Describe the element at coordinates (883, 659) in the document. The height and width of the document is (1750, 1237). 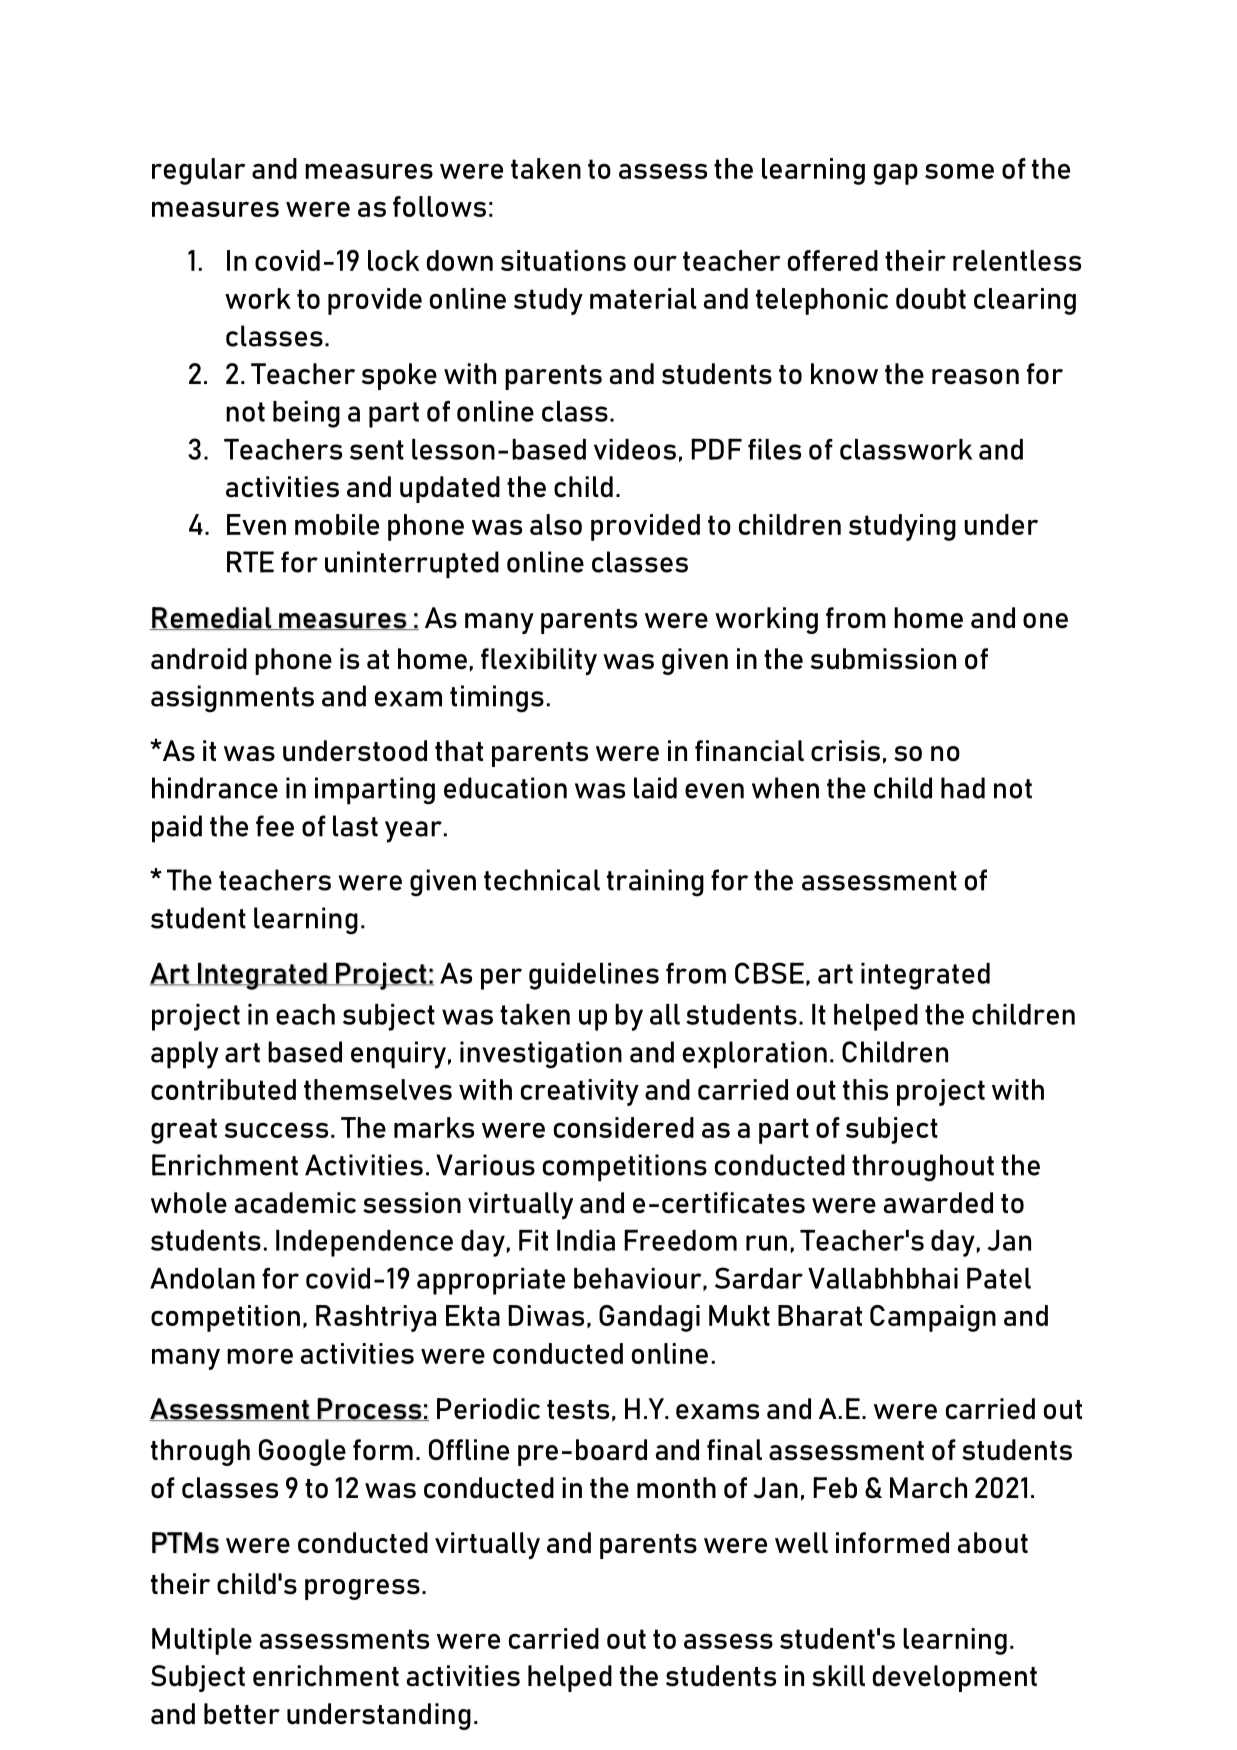
I see `submission` at that location.
